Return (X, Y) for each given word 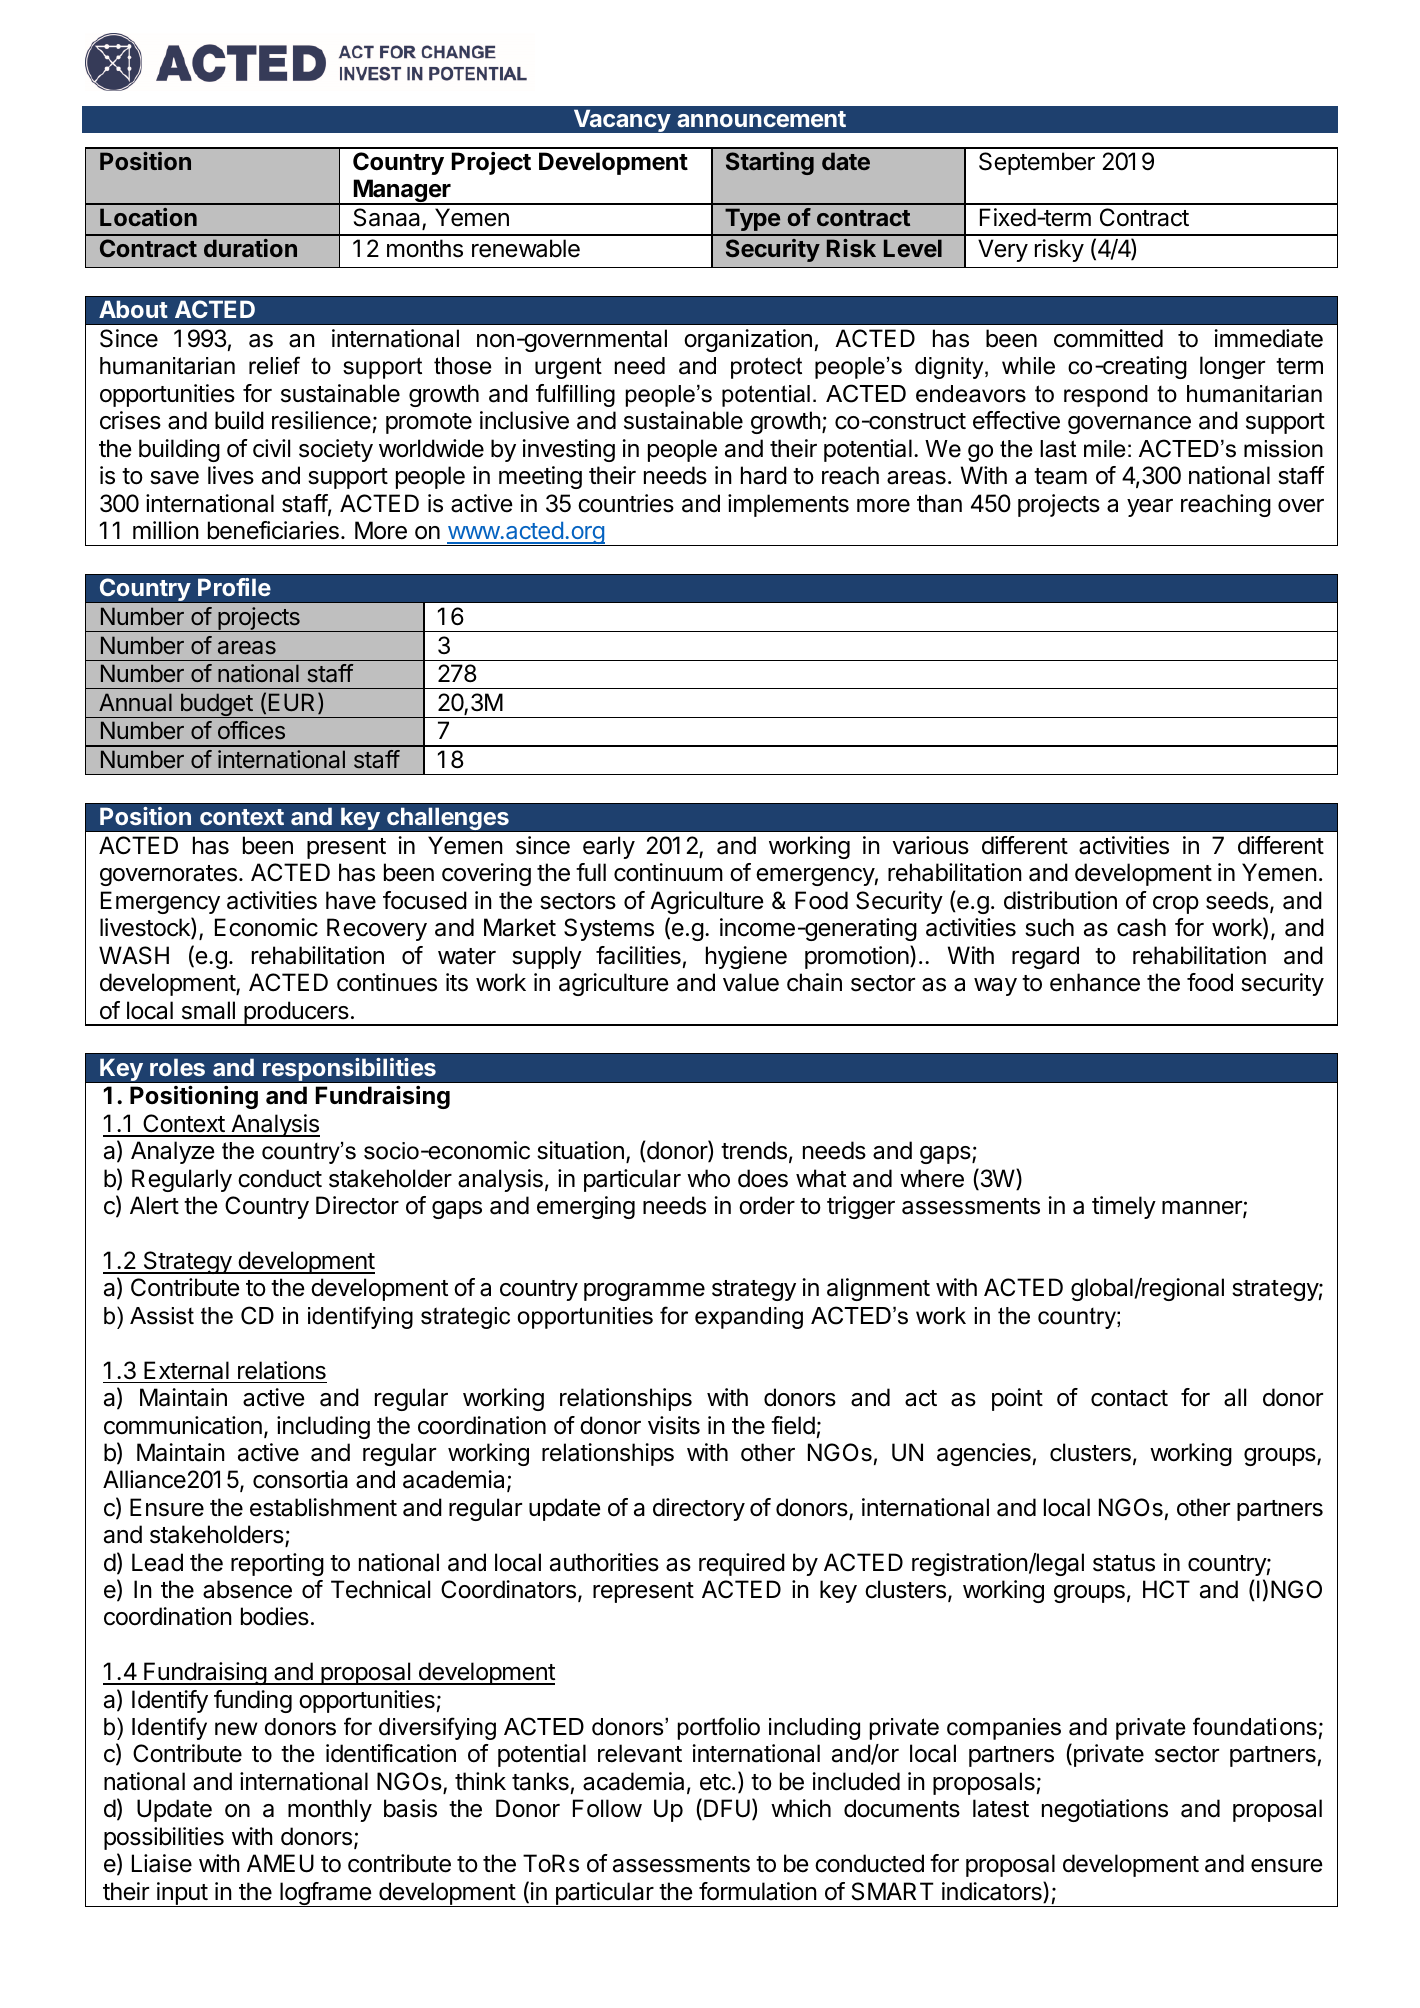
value (751, 982)
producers (296, 1013)
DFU (727, 1808)
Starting (770, 163)
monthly (330, 1810)
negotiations (1105, 1810)
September (1037, 163)
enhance (1095, 982)
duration (250, 248)
